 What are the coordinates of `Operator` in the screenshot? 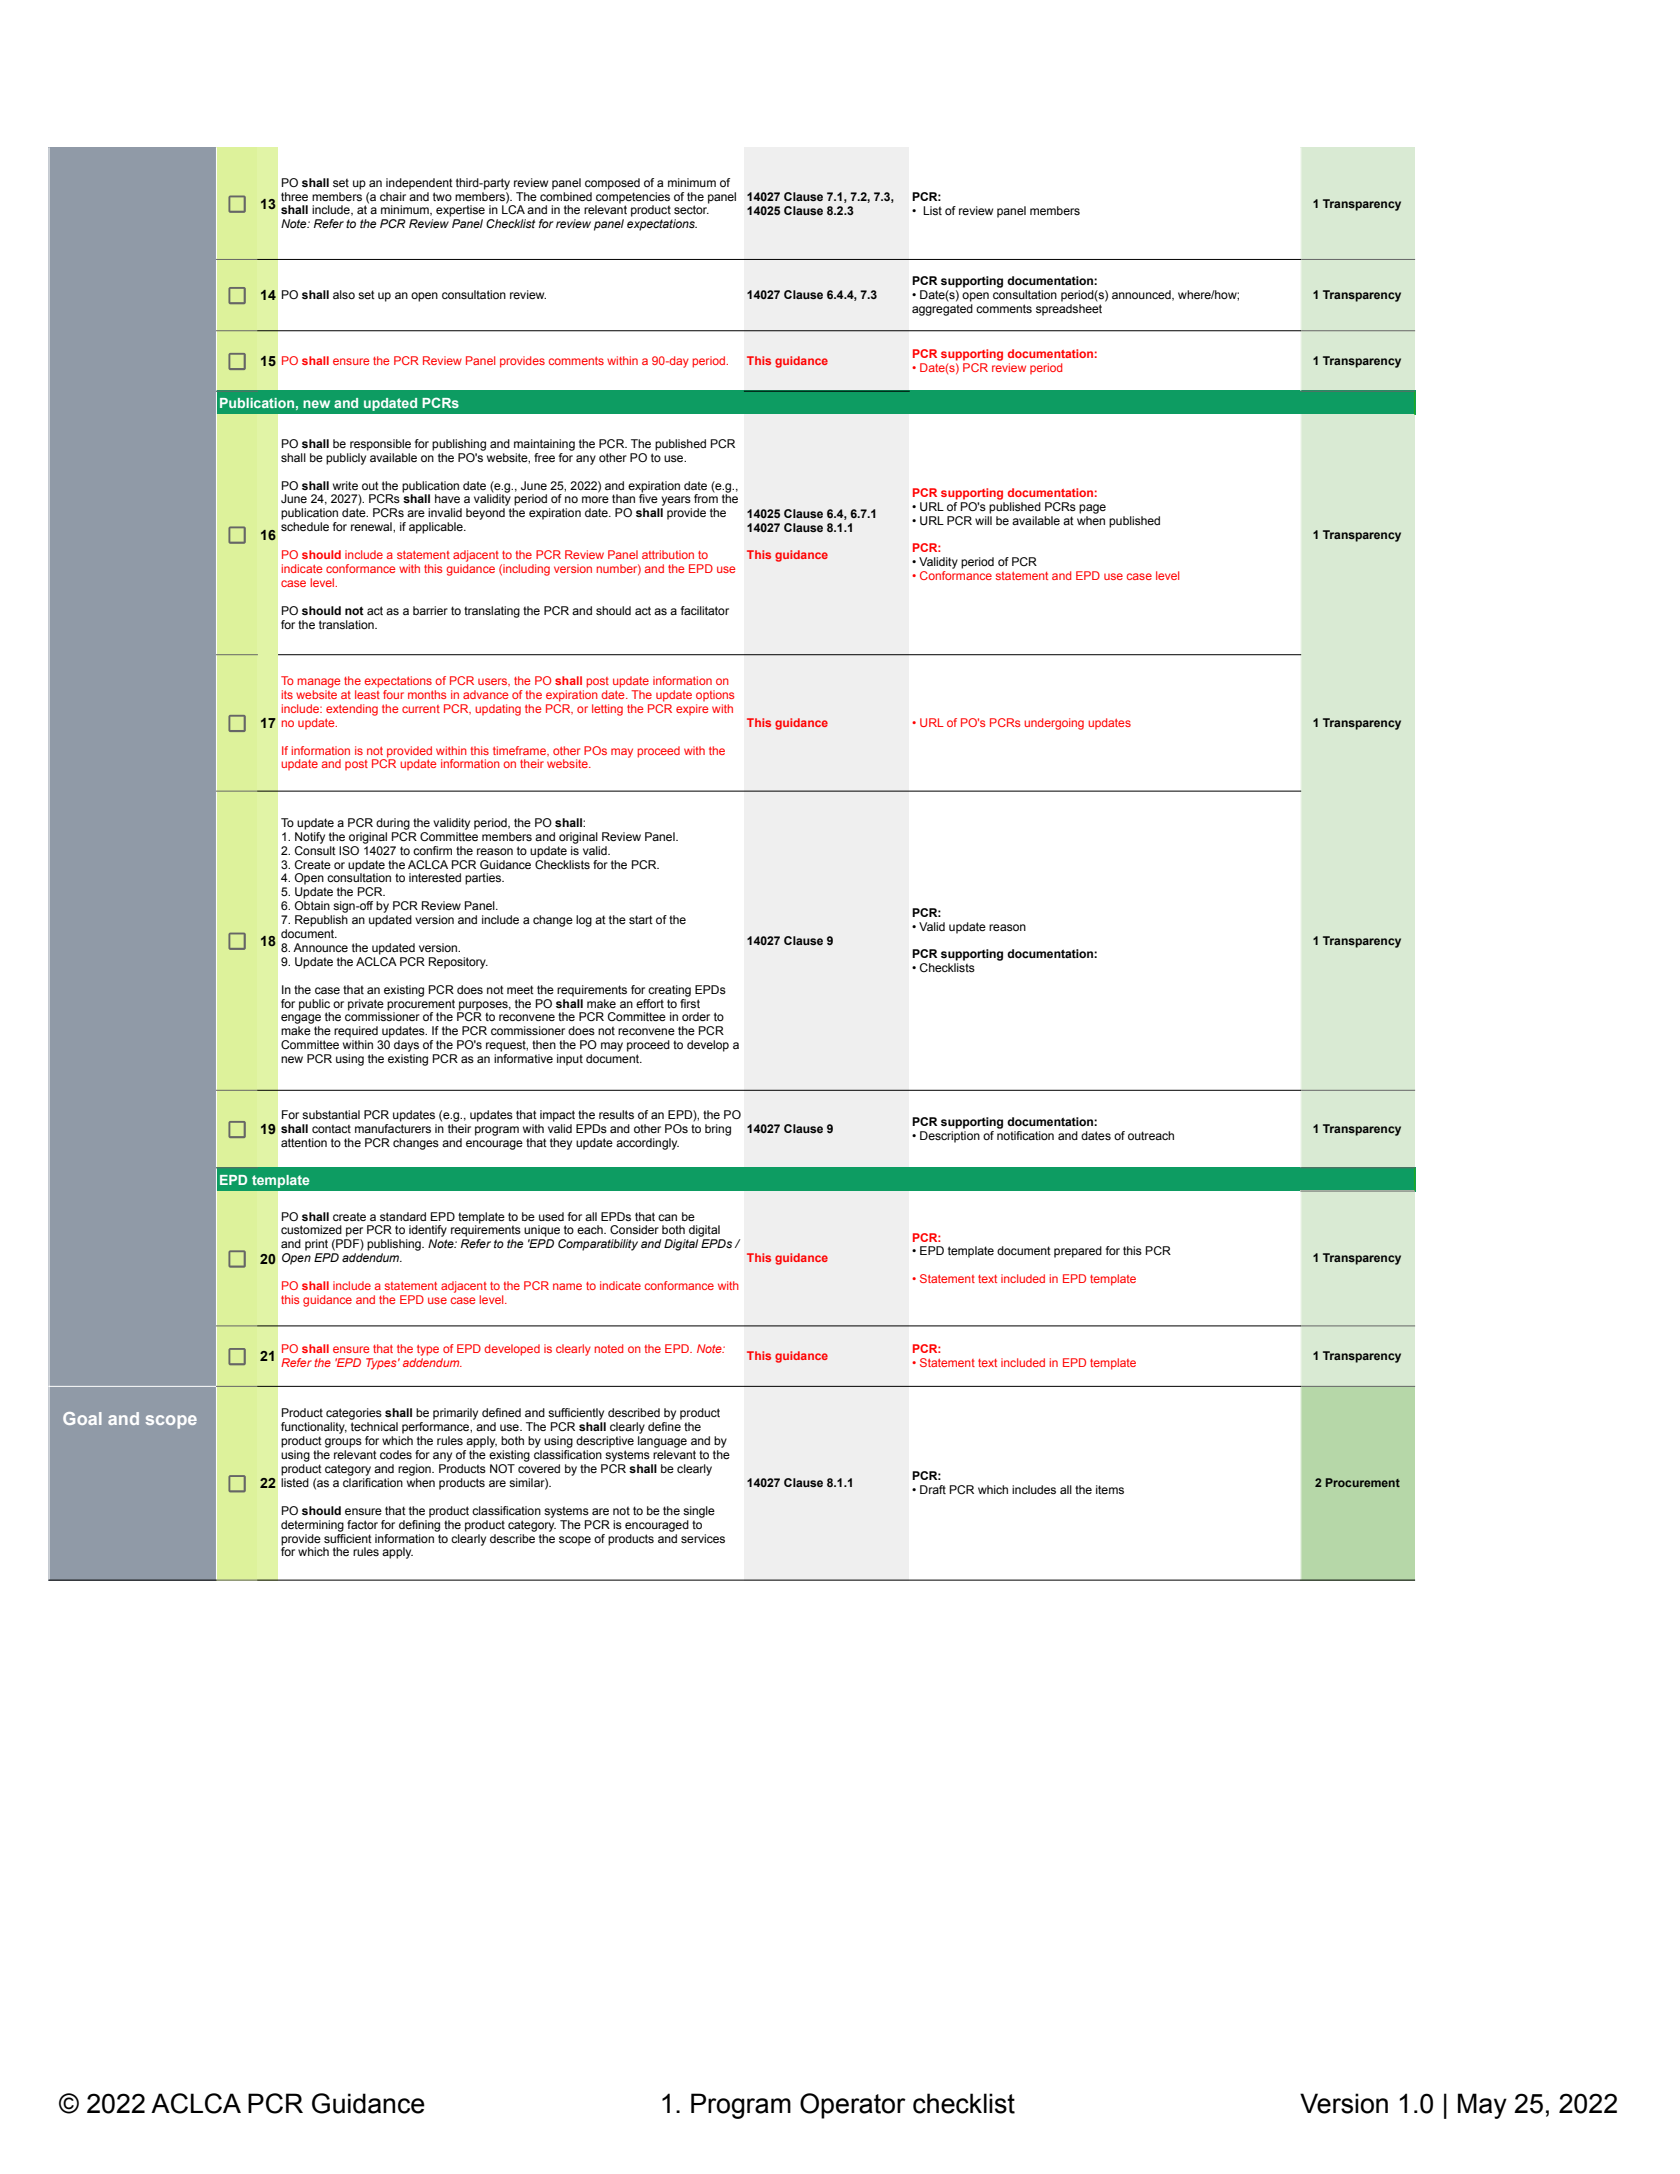 It's located at (853, 2106).
